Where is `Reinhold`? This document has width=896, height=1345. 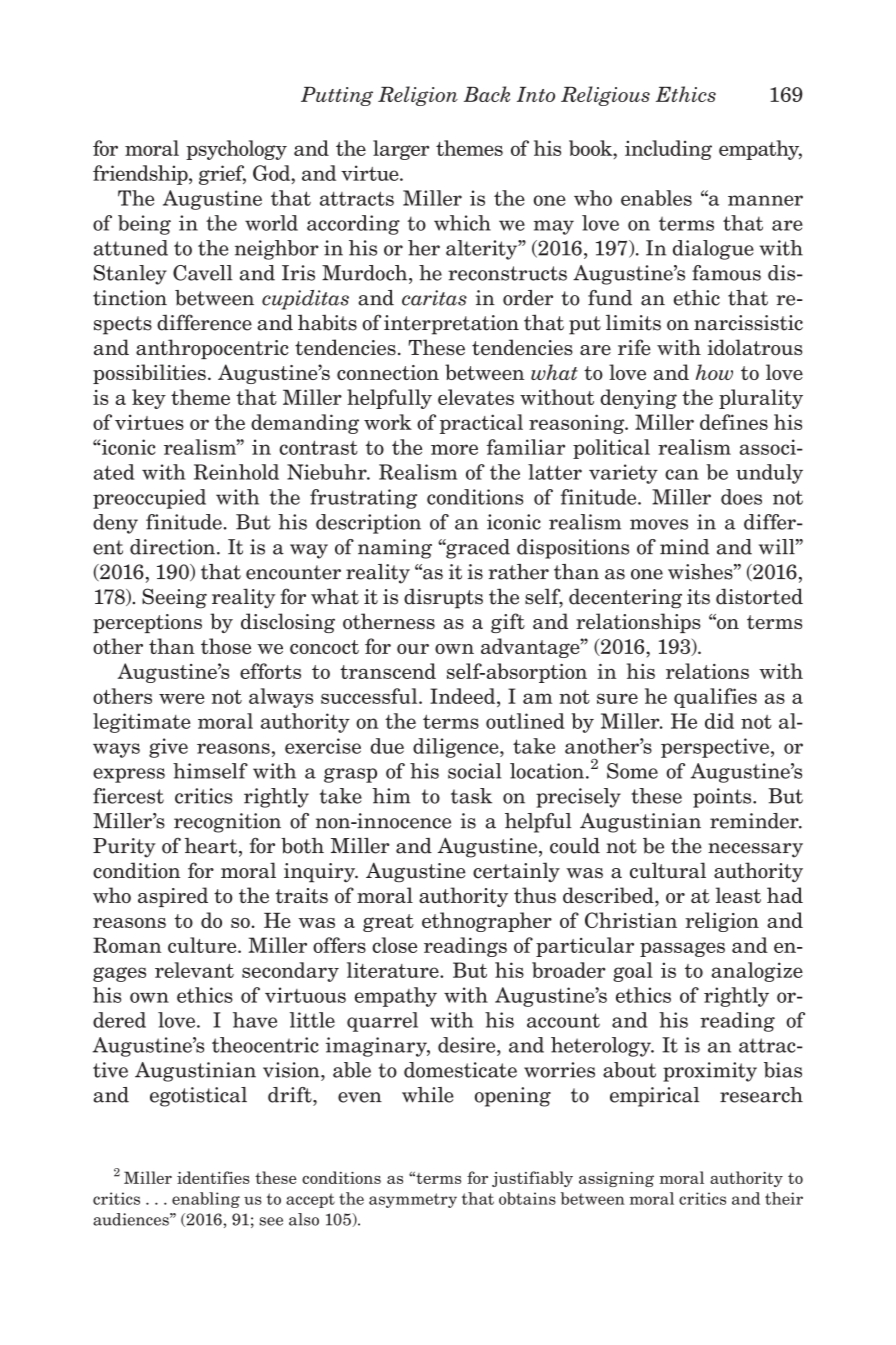 Reinhold is located at coordinates (236, 472).
